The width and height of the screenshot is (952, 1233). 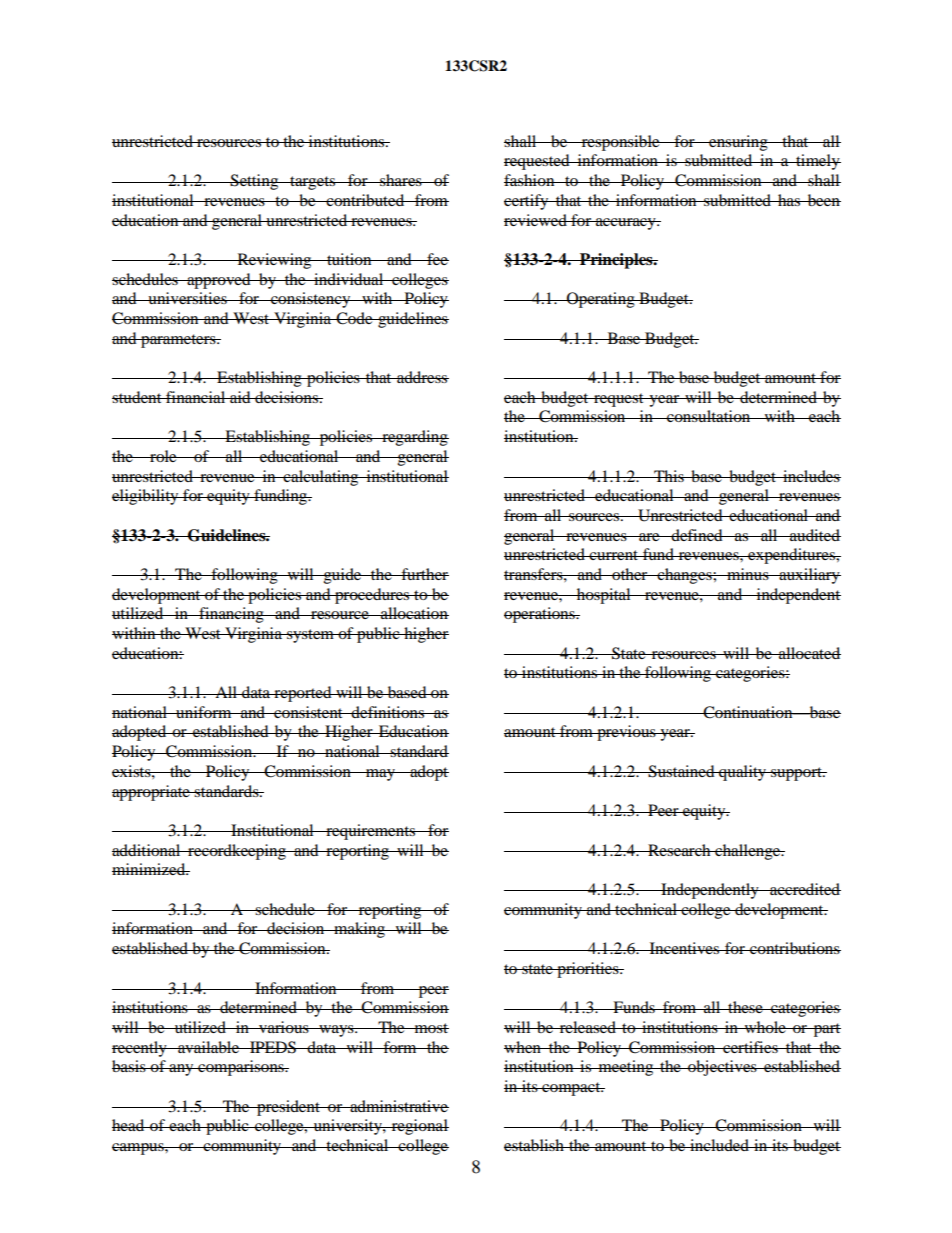 I want to click on Setting, so click(x=254, y=182).
